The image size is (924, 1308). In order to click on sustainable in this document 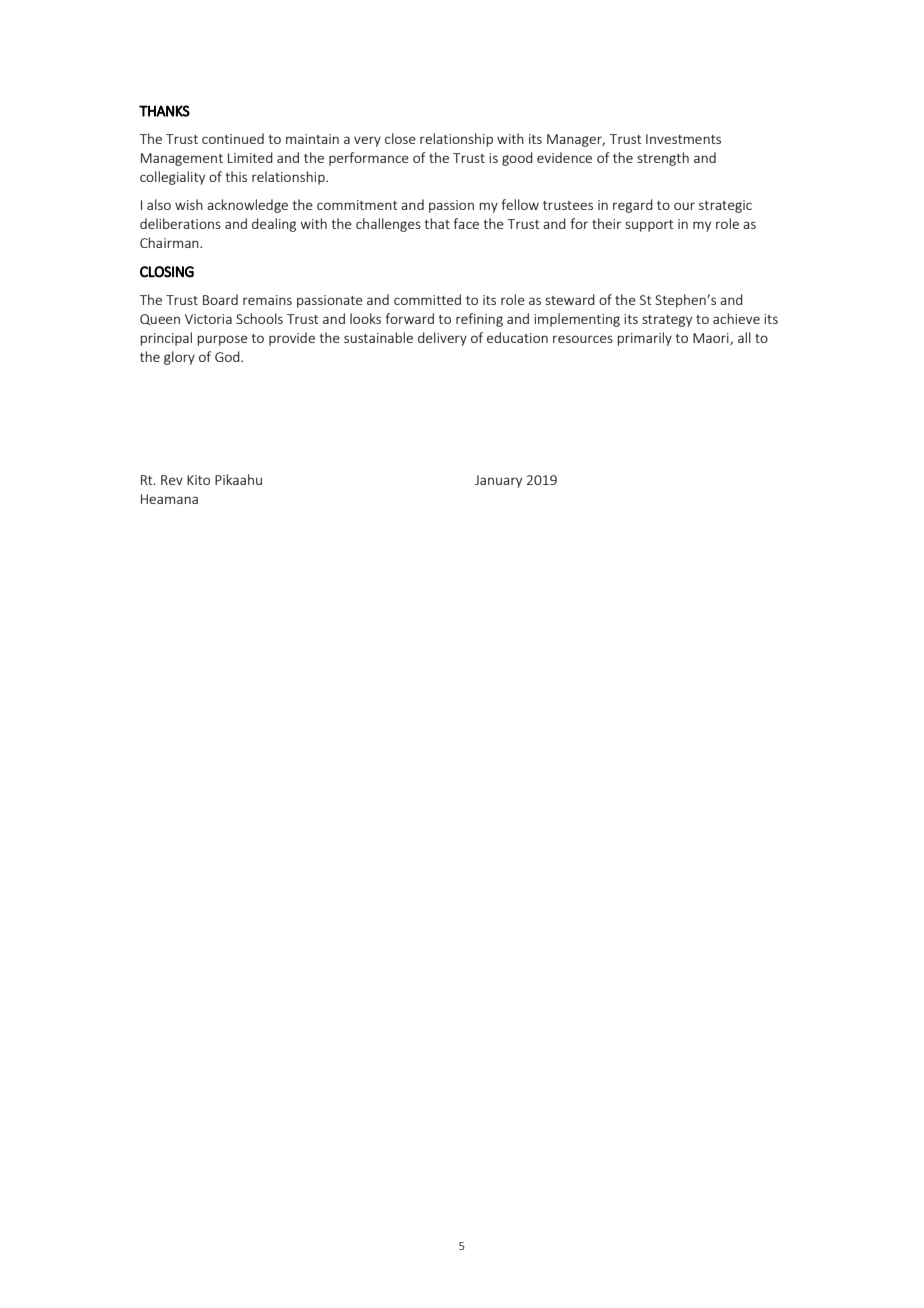, I will do `click(378, 337)`.
